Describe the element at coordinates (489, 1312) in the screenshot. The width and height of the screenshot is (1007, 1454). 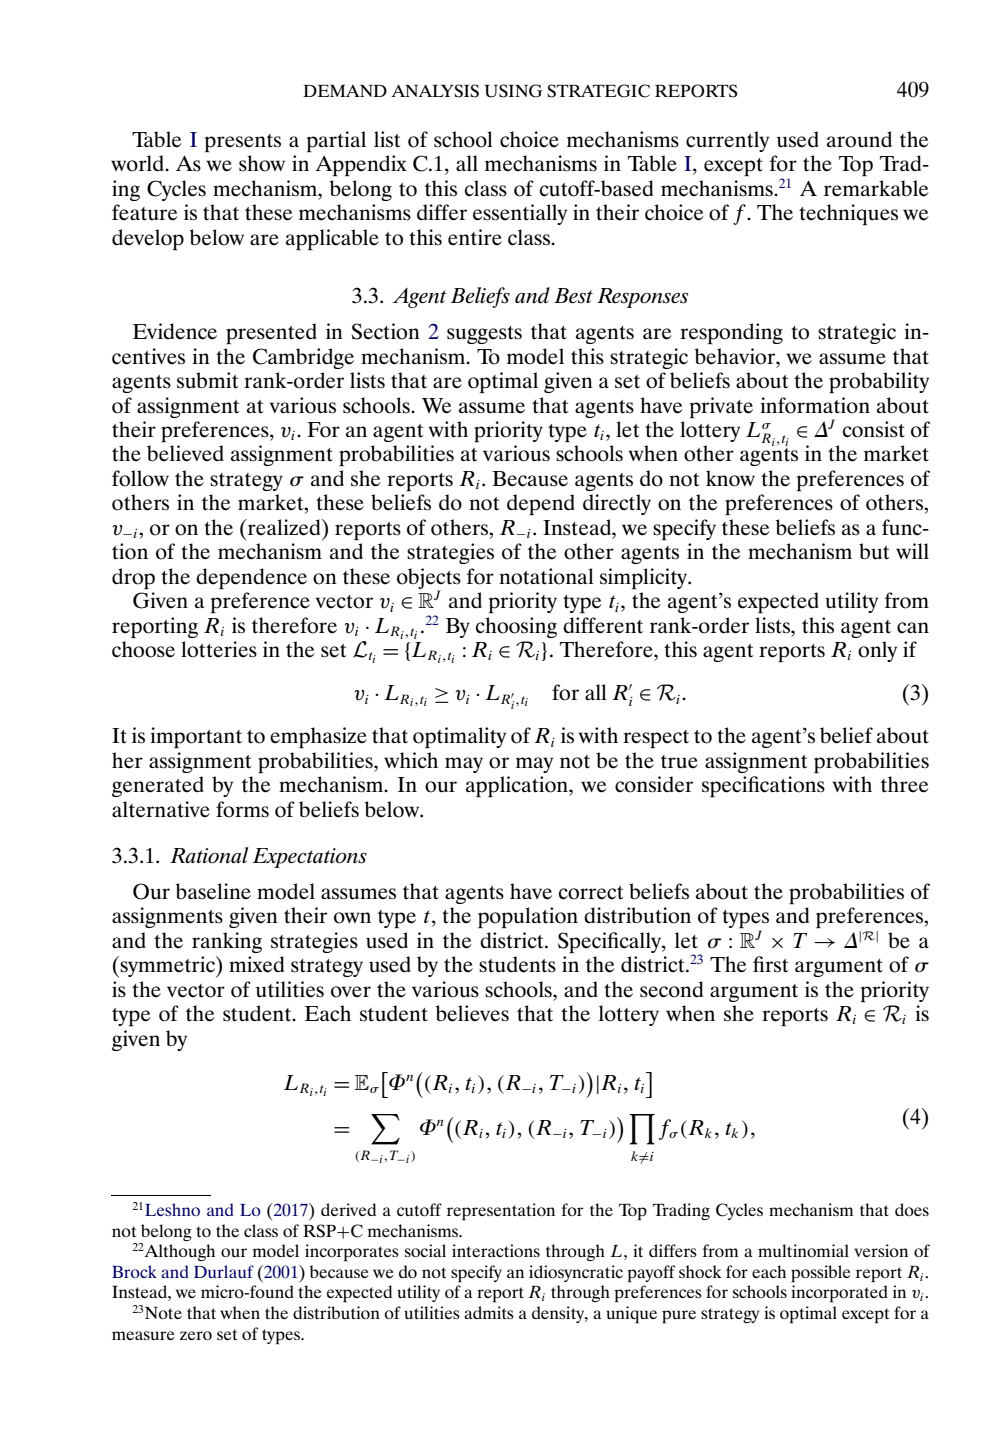
I see `admits` at that location.
